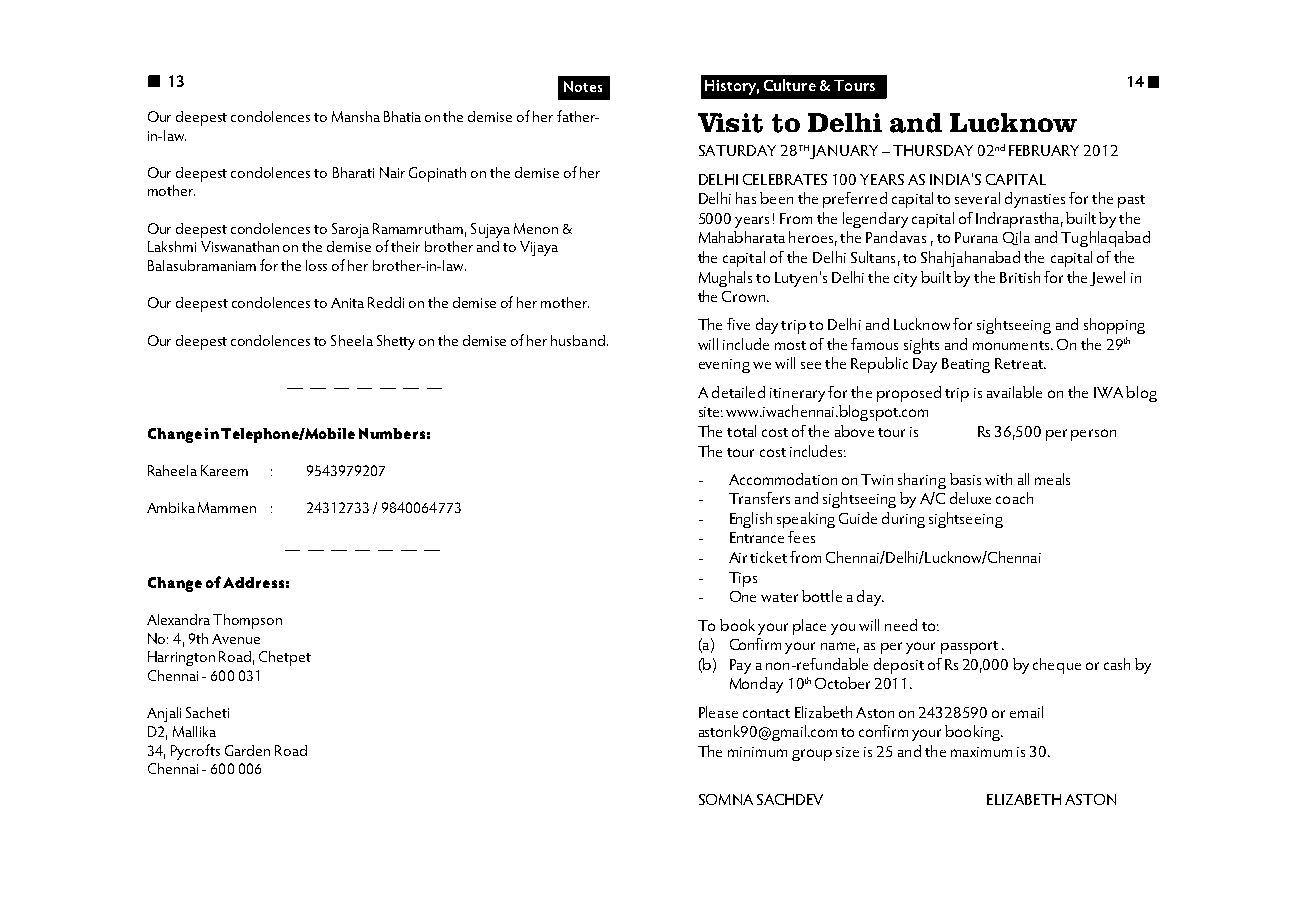 This screenshot has width=1308, height=924. What do you see at coordinates (1020, 277) in the screenshot?
I see `British` at bounding box center [1020, 277].
